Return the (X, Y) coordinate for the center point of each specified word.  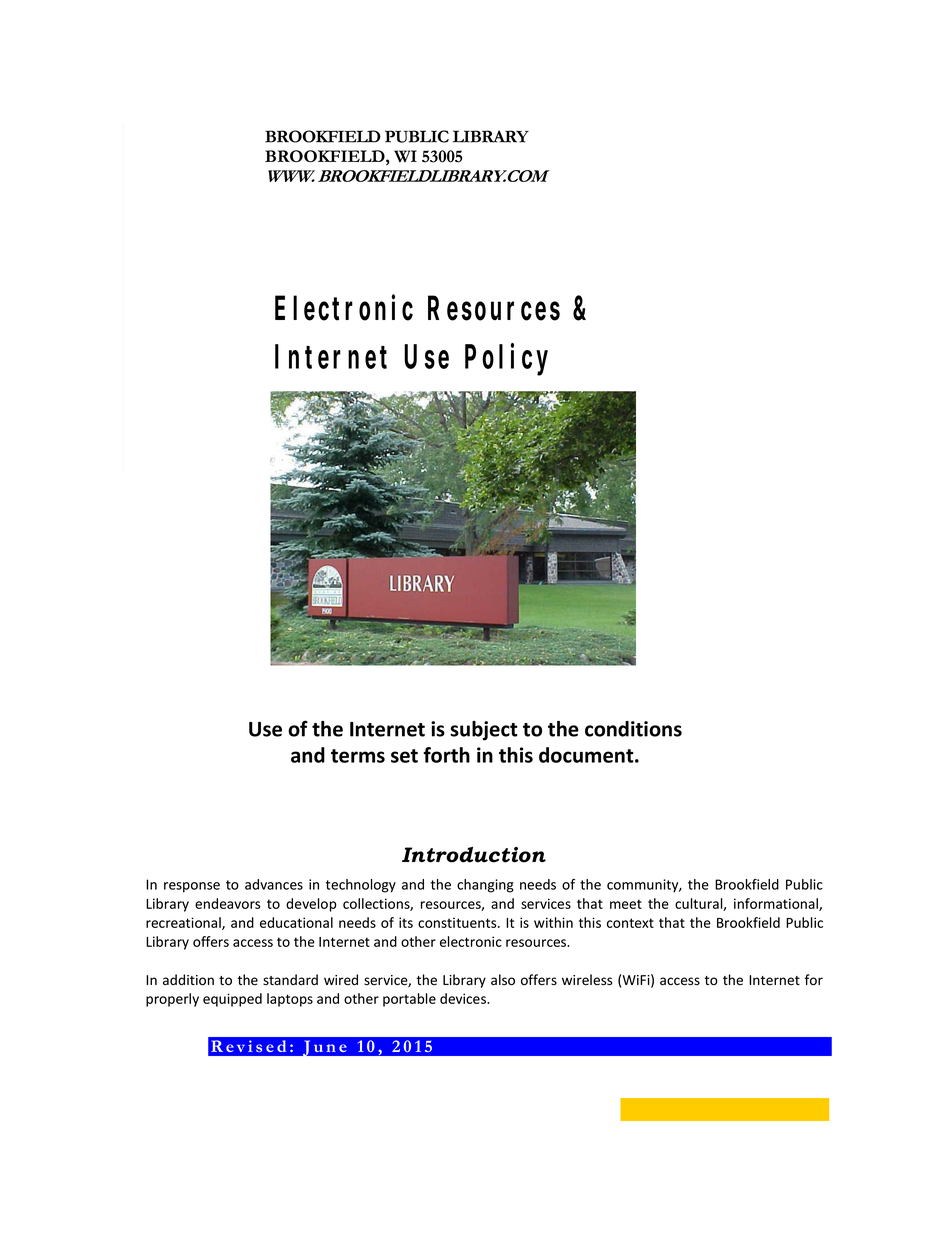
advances (274, 884)
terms (358, 756)
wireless (587, 980)
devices (464, 998)
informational (777, 904)
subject (484, 731)
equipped (232, 1000)
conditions (633, 729)
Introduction (474, 855)
